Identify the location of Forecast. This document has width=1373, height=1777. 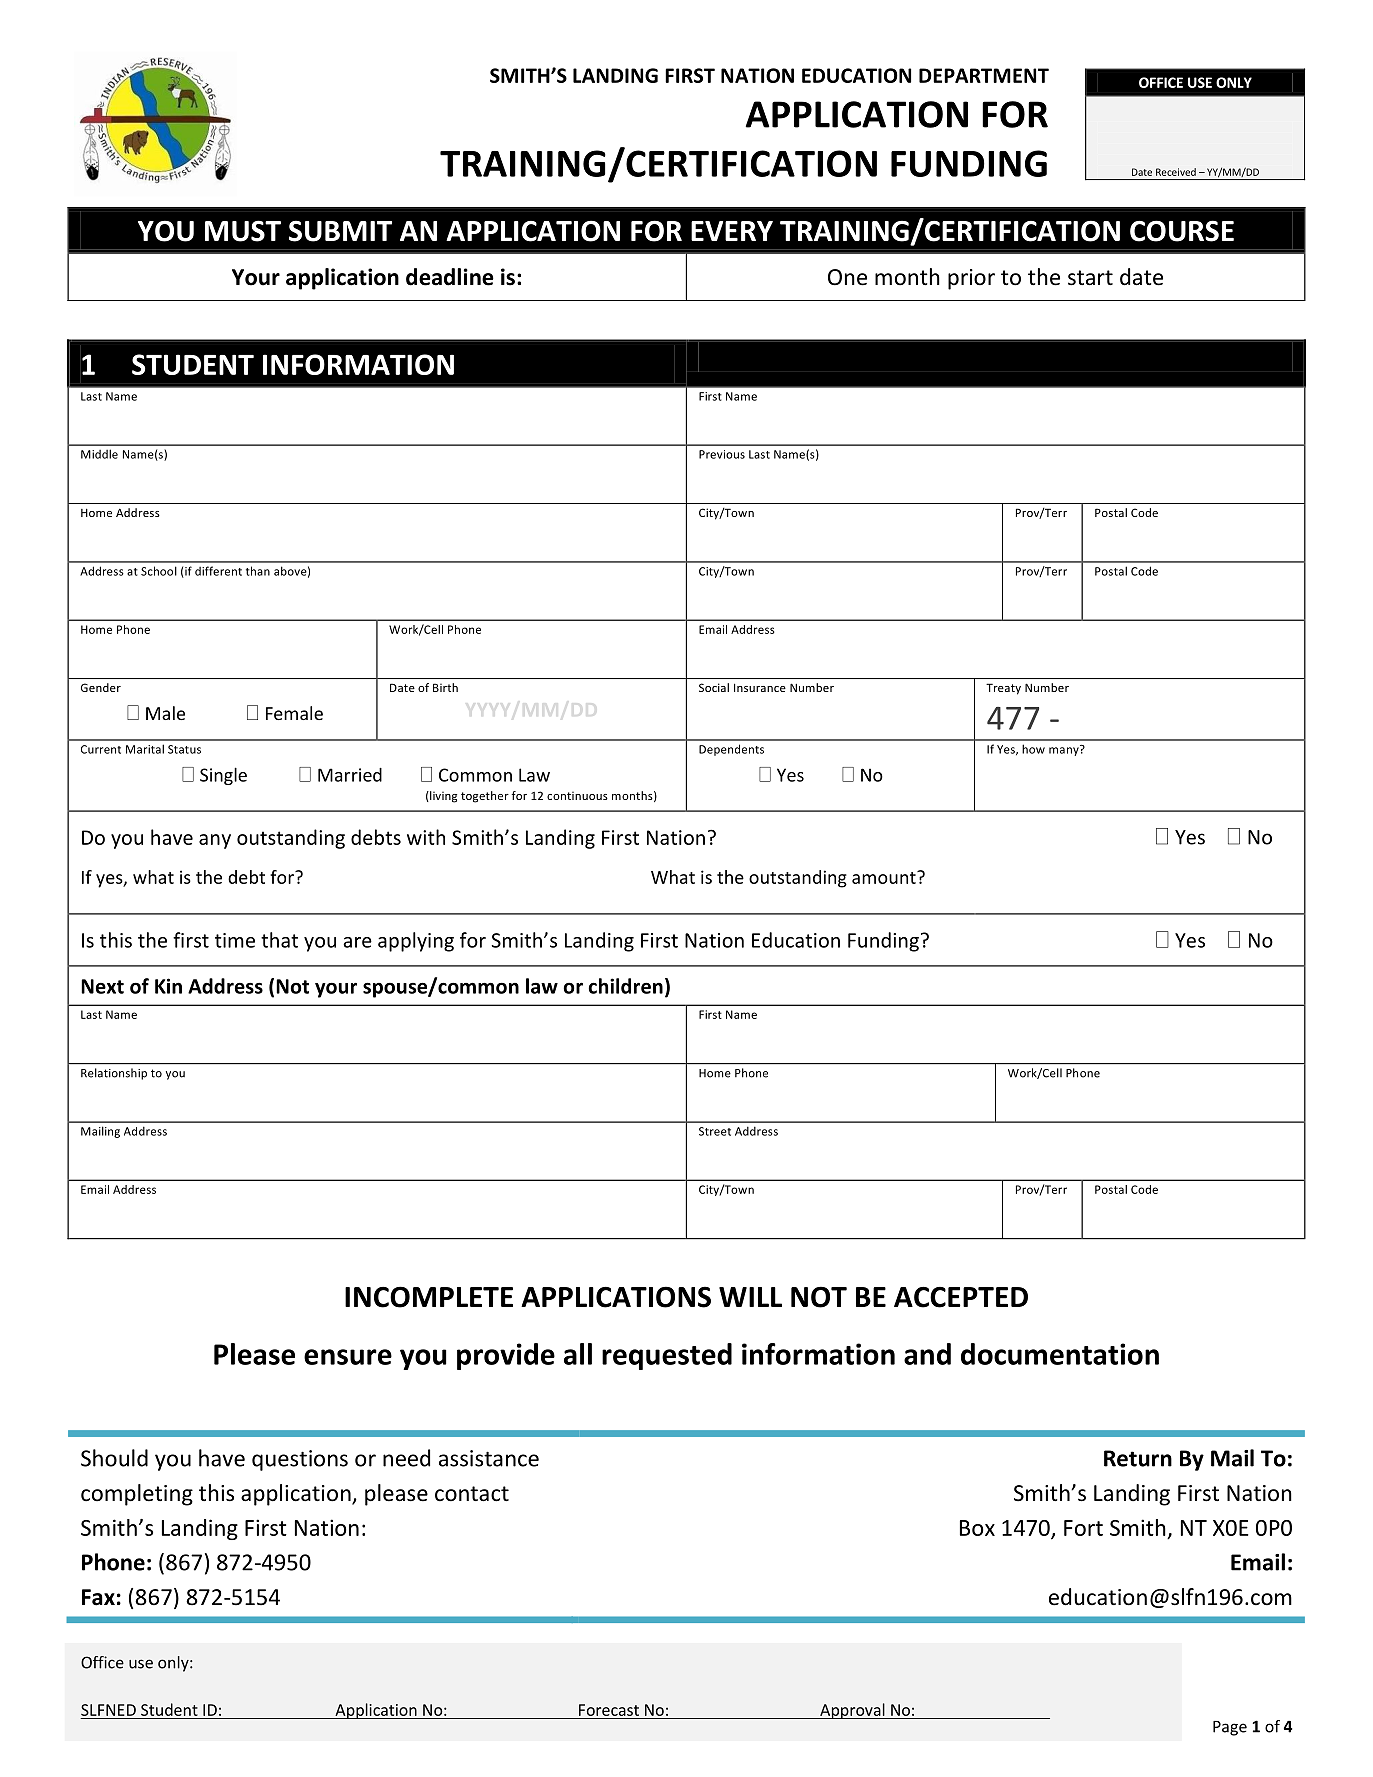
(609, 1710).
